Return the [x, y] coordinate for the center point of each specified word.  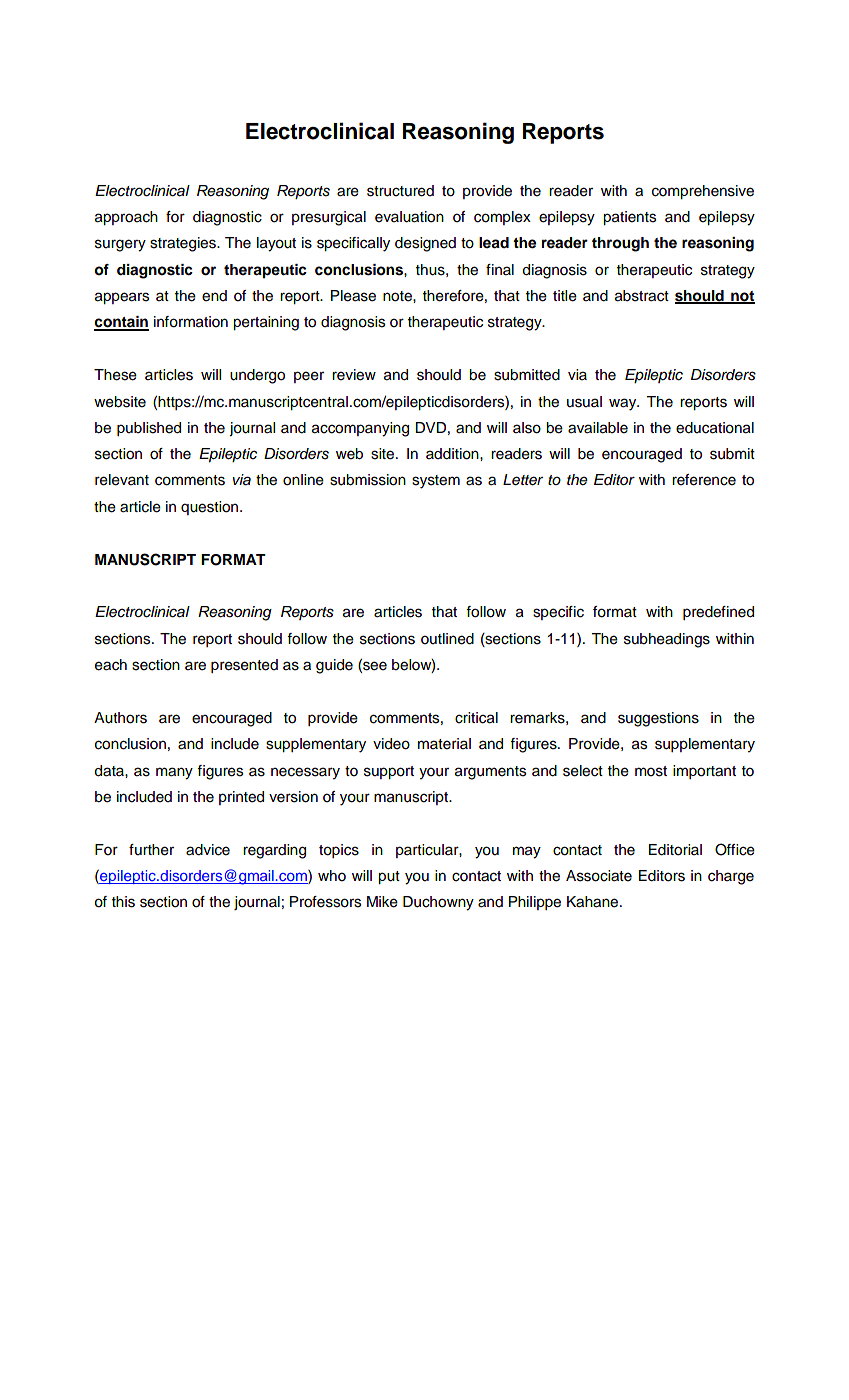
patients [629, 218]
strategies [184, 244]
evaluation [409, 217]
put [389, 877]
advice [208, 850]
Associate [599, 876]
